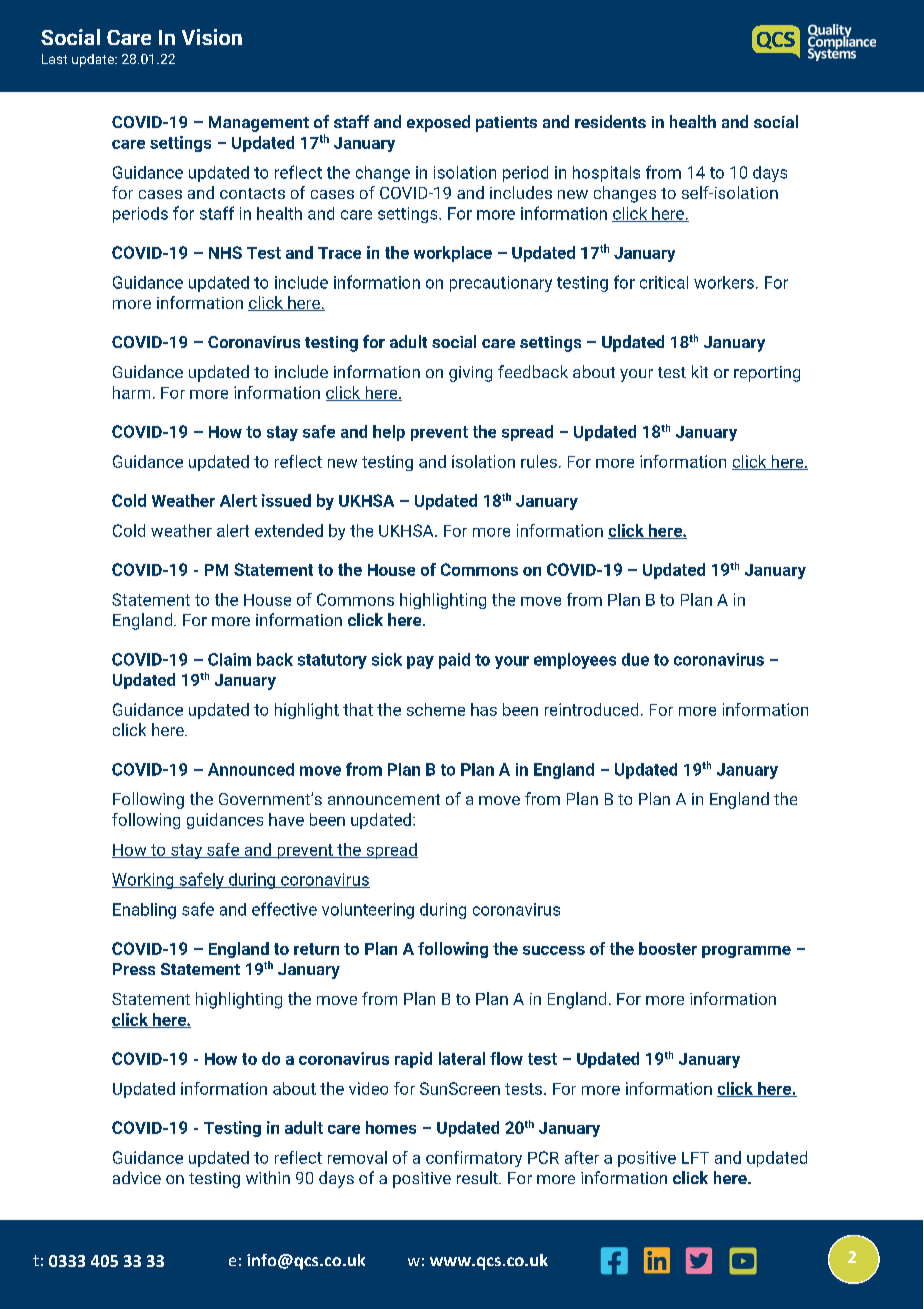 Image resolution: width=924 pixels, height=1309 pixels. I want to click on reintroduced, so click(591, 709).
